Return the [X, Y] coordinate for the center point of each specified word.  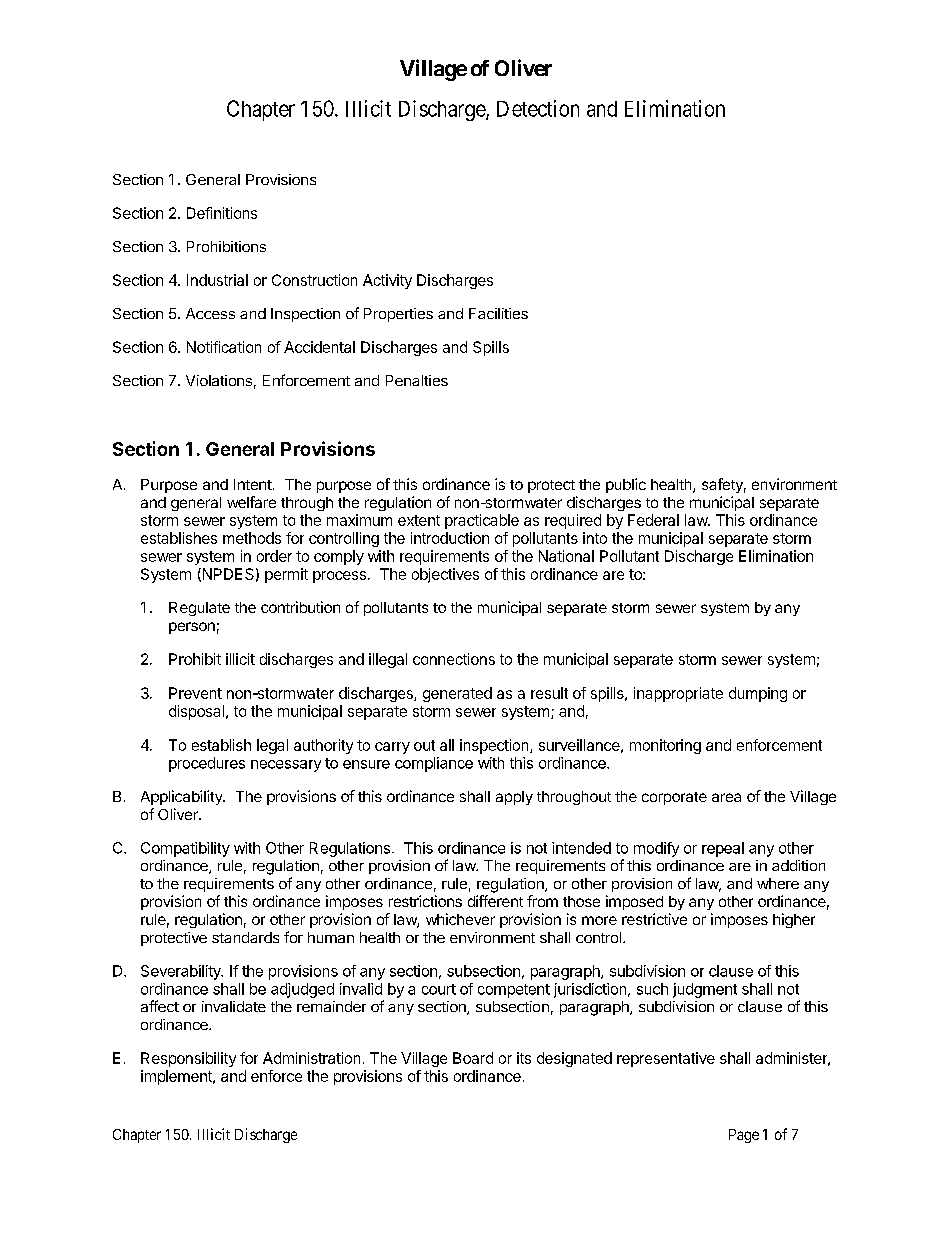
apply [514, 798]
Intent [253, 484]
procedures [207, 764]
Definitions [222, 213]
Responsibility [188, 1059]
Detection [538, 108]
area [726, 797]
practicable [482, 521]
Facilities [498, 313]
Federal [653, 520]
